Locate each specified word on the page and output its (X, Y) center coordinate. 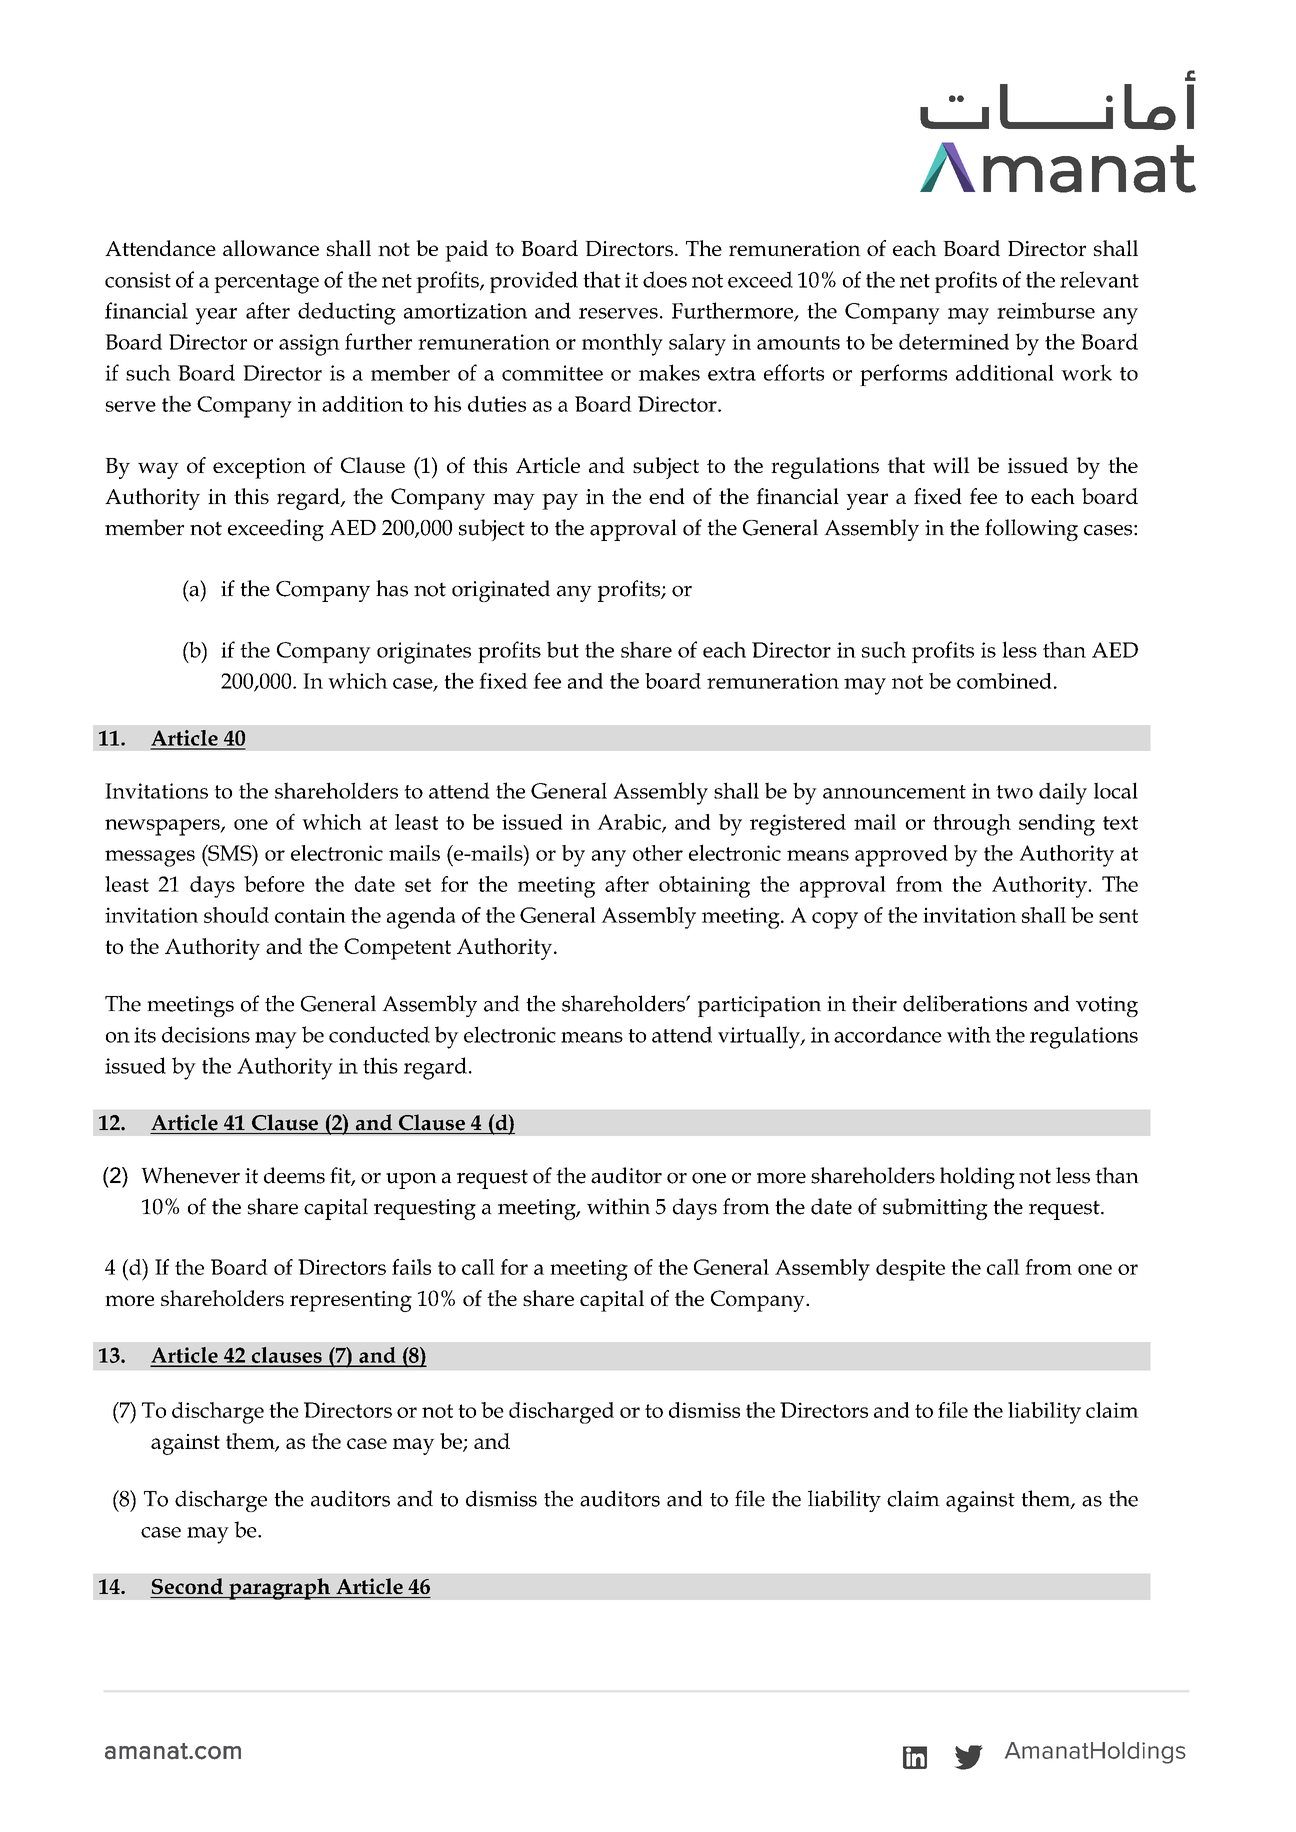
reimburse (1046, 310)
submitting (935, 1209)
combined (1004, 681)
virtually (760, 1037)
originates (424, 653)
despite (910, 1270)
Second (187, 1586)
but (563, 649)
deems (294, 1175)
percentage (266, 284)
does (665, 279)
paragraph (279, 1589)
